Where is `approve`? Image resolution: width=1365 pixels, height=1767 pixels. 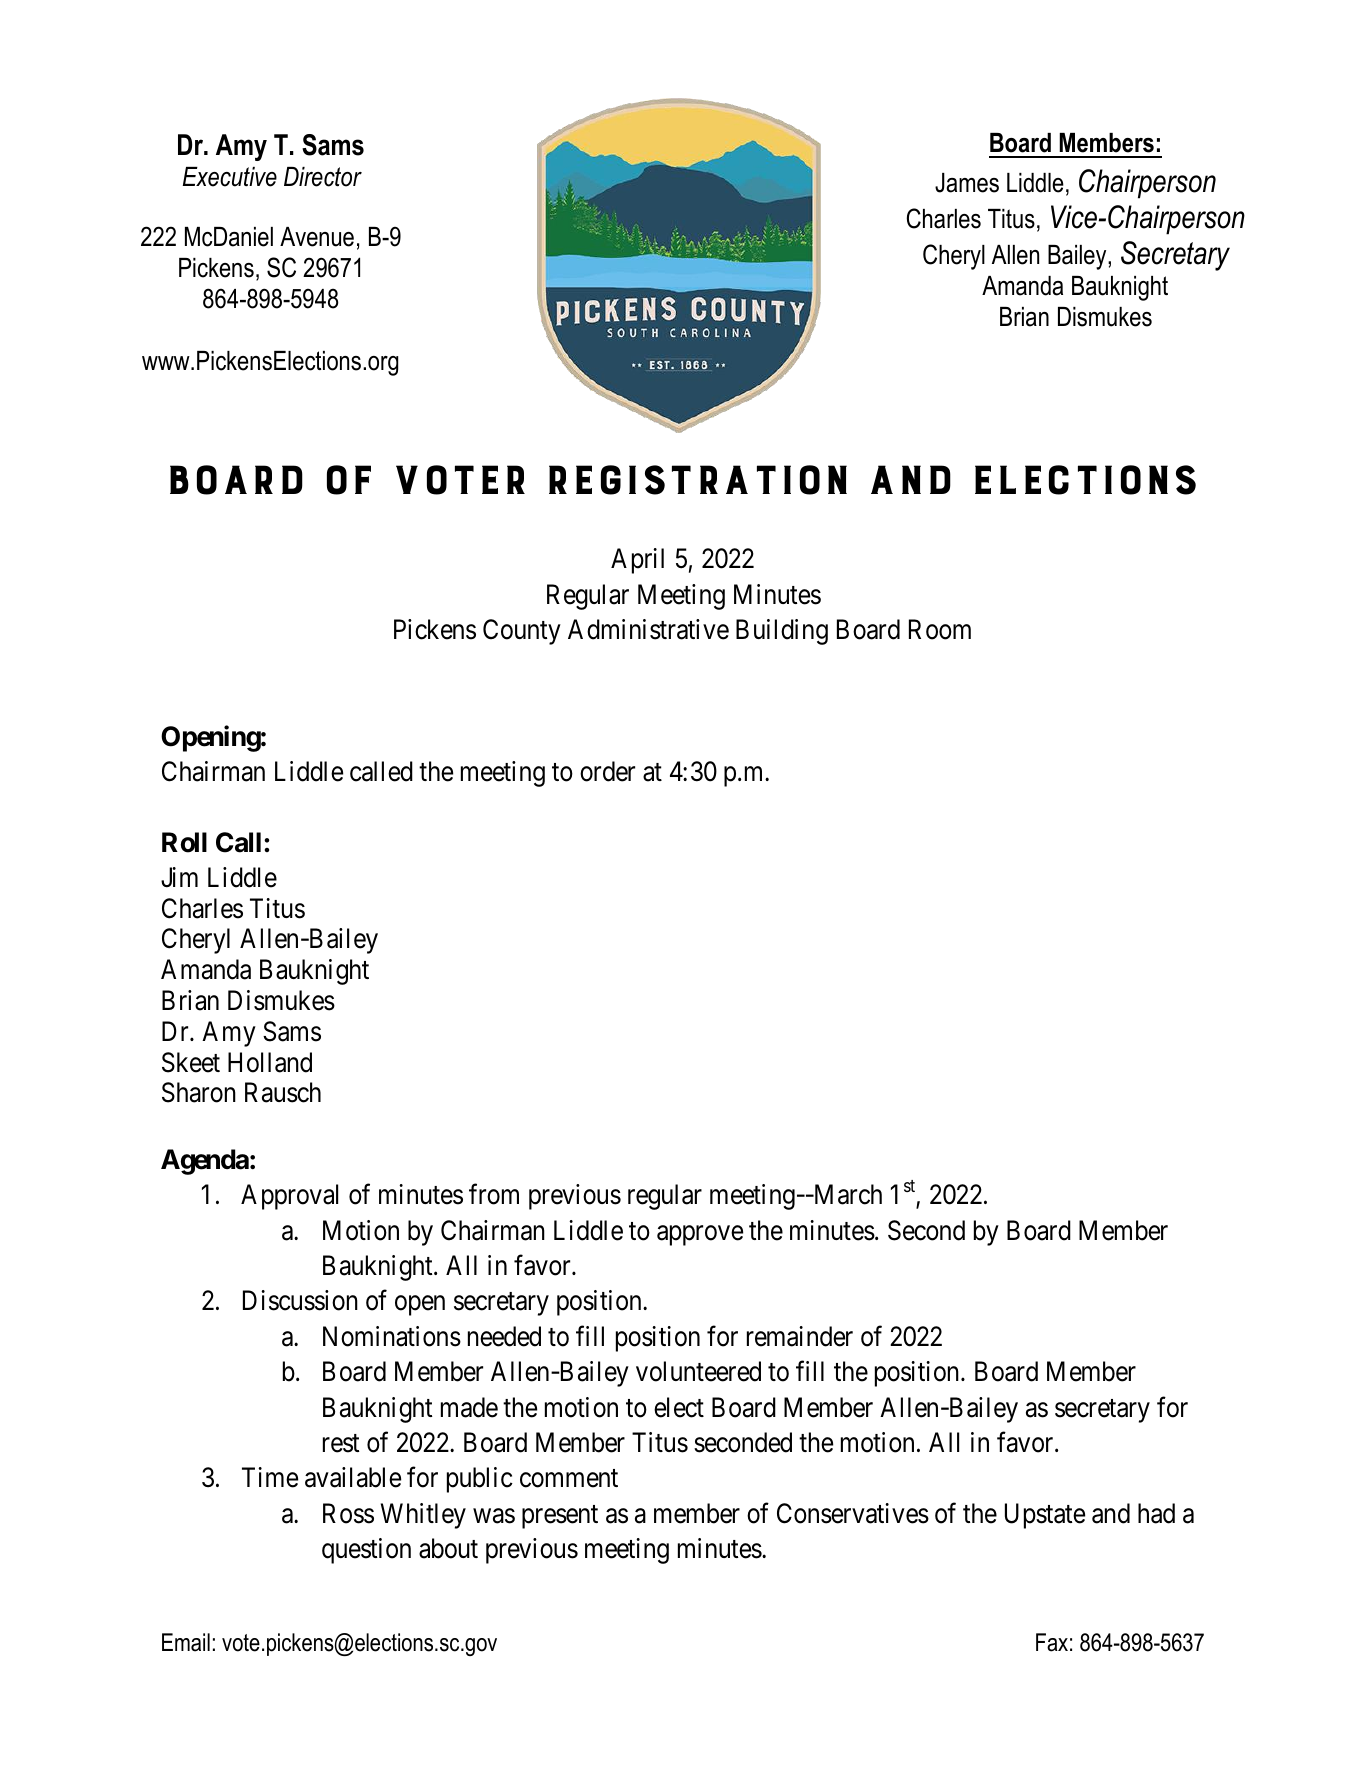
approve is located at coordinates (700, 1235).
